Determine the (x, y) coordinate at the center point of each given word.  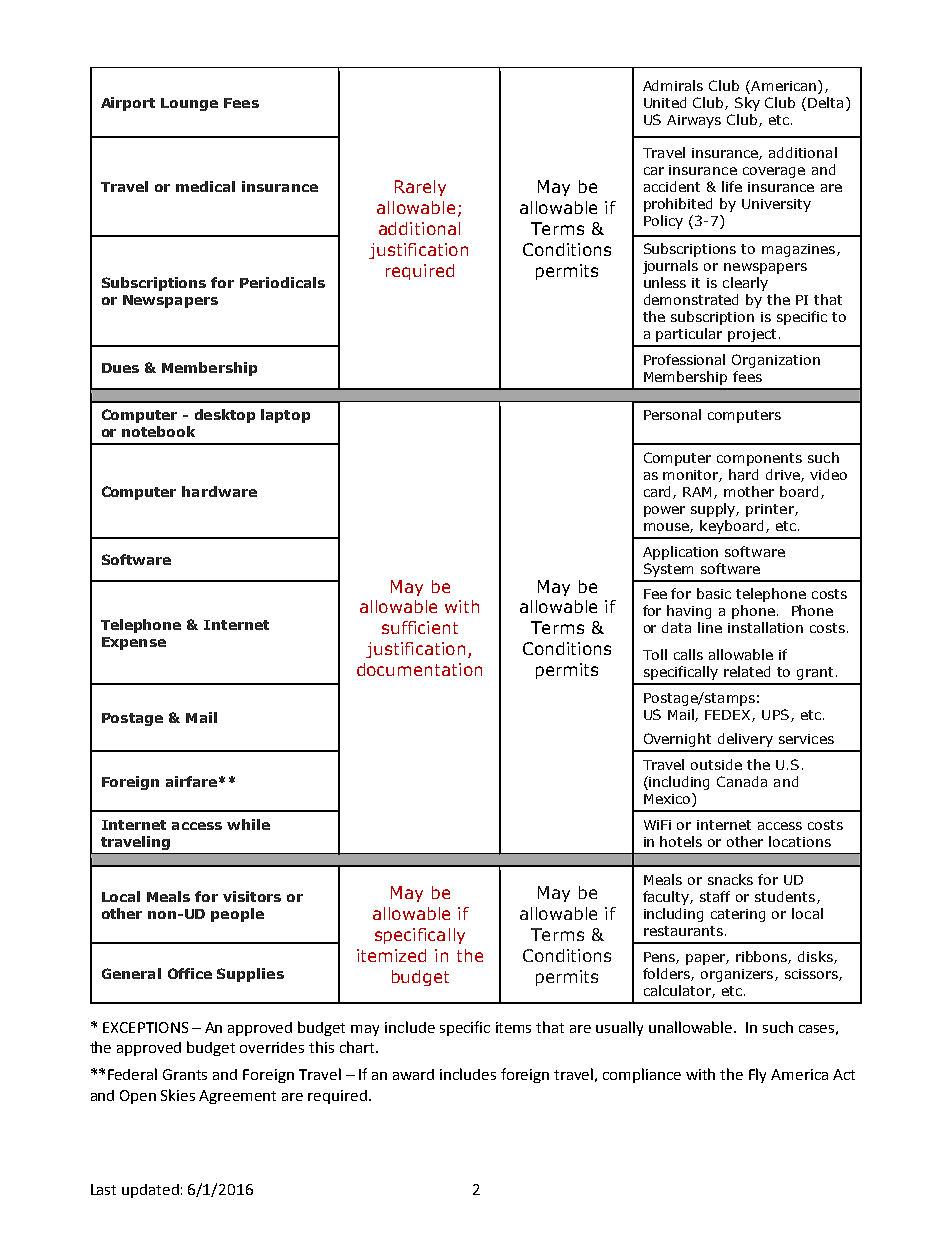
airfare (191, 781)
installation (765, 627)
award (413, 1074)
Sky (747, 104)
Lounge (189, 104)
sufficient (420, 627)
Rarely (420, 188)
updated (150, 1191)
